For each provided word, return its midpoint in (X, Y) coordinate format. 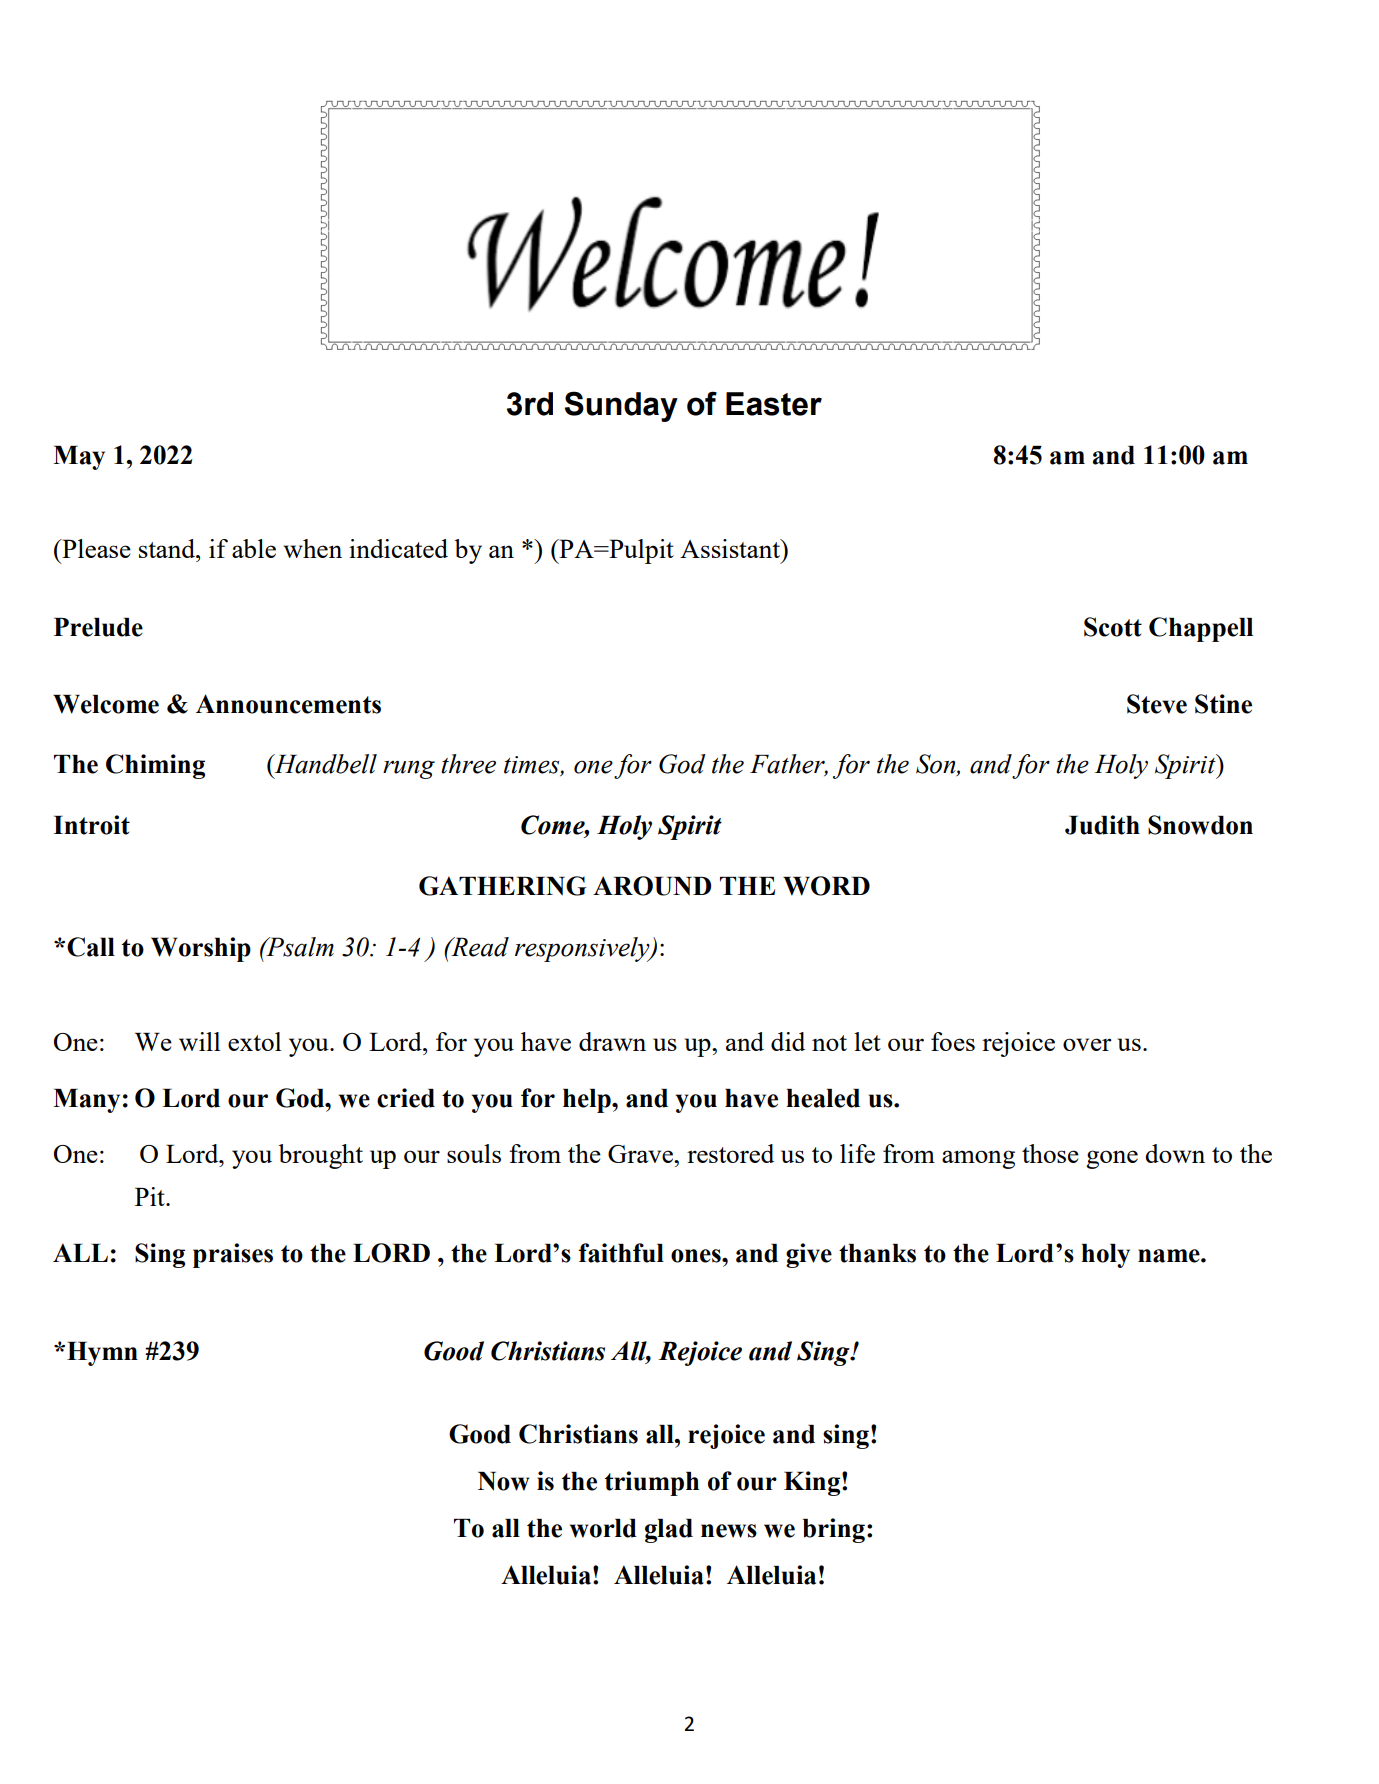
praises (233, 1255)
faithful (621, 1253)
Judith (1102, 825)
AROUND (652, 886)
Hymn (102, 1354)
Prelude (98, 627)
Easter (774, 404)
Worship (201, 949)
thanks (877, 1253)
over (1087, 1044)
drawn (612, 1041)
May (79, 458)
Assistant (731, 548)
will (199, 1041)
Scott (1113, 627)
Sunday (621, 406)
